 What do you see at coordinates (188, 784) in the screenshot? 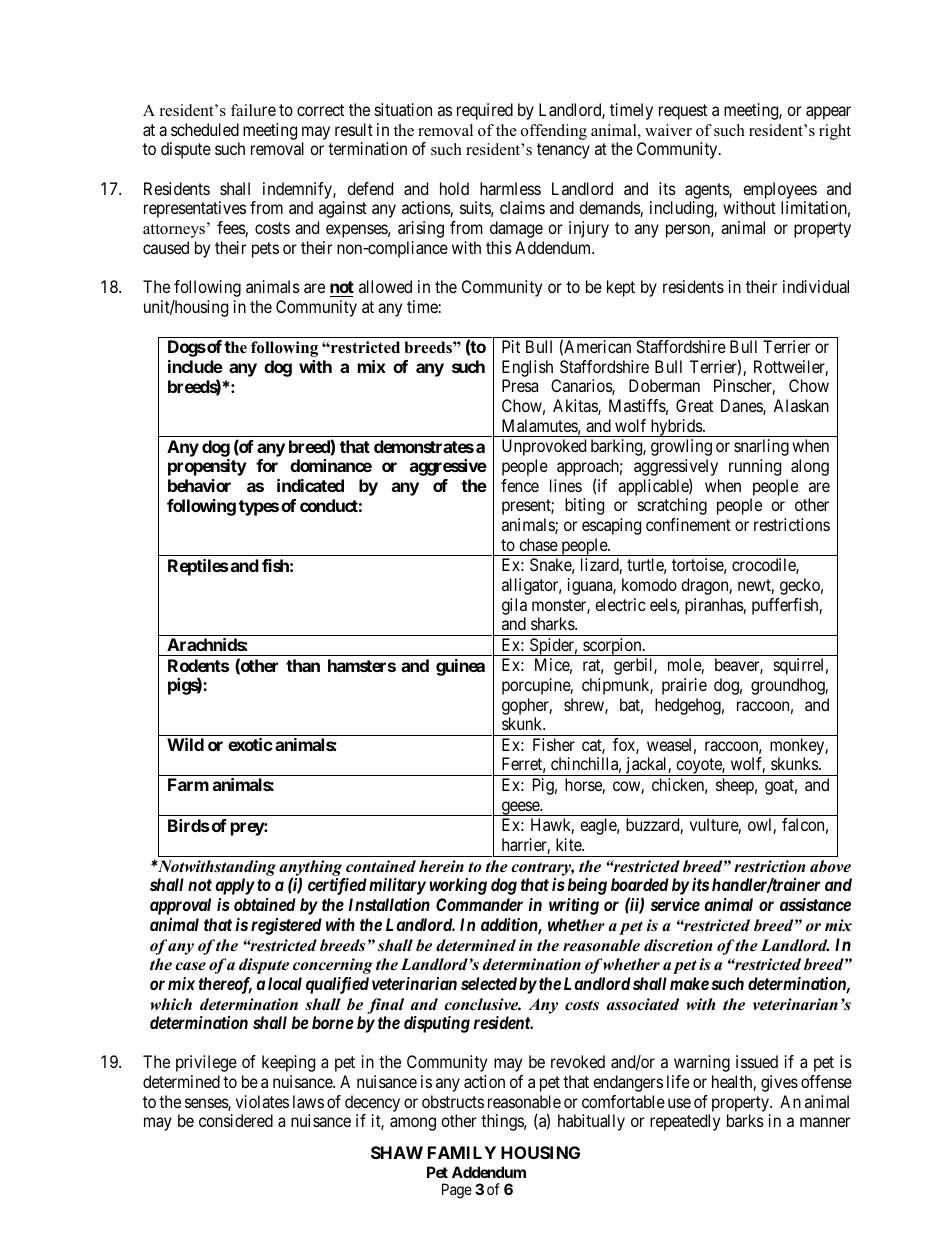
I see `Farm` at bounding box center [188, 784].
